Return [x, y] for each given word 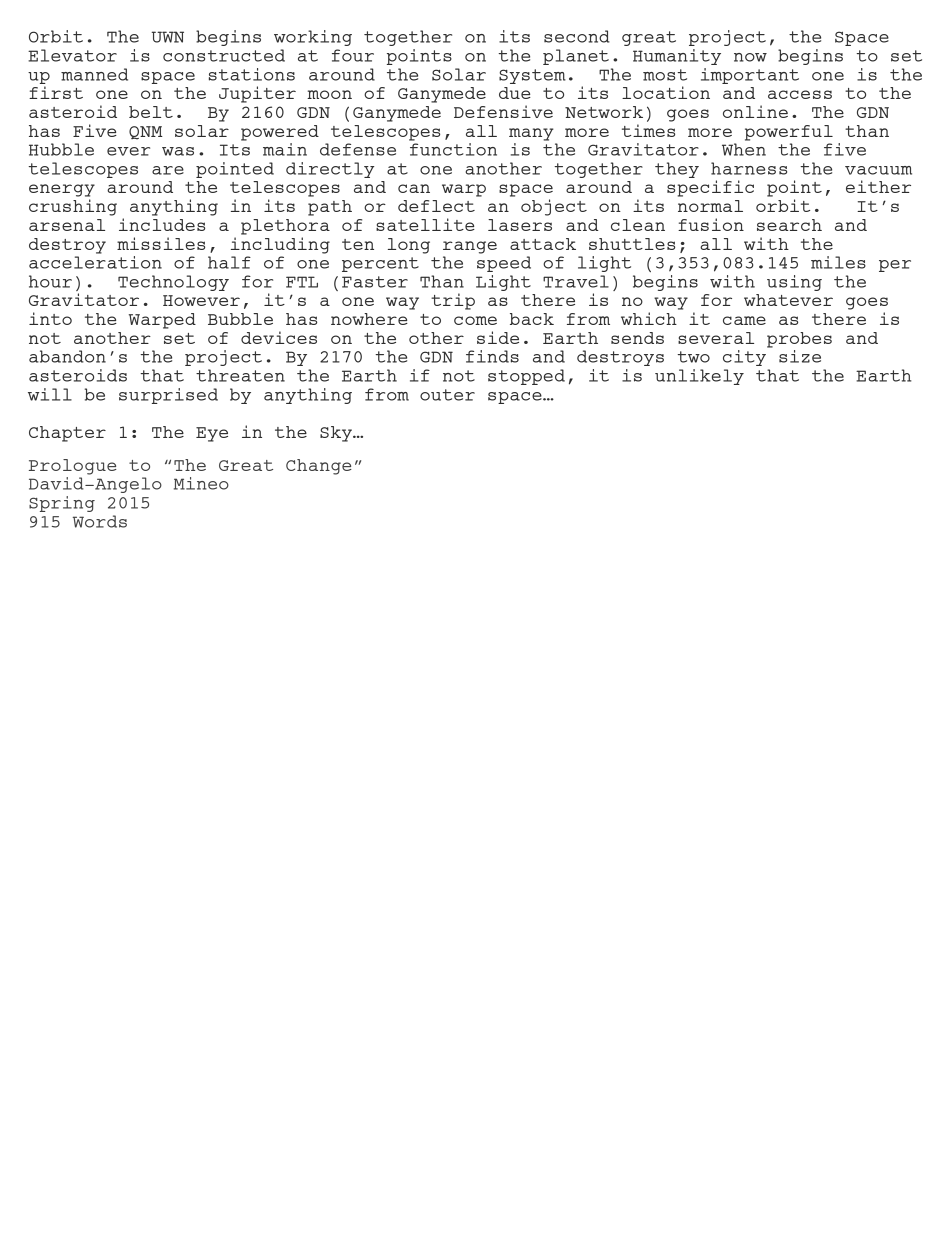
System [532, 76]
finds [492, 356]
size [800, 356]
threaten [240, 375]
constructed [224, 55]
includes [162, 224]
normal [710, 206]
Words [100, 521]
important [750, 76]
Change [319, 467]
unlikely [699, 377]
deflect [436, 206]
